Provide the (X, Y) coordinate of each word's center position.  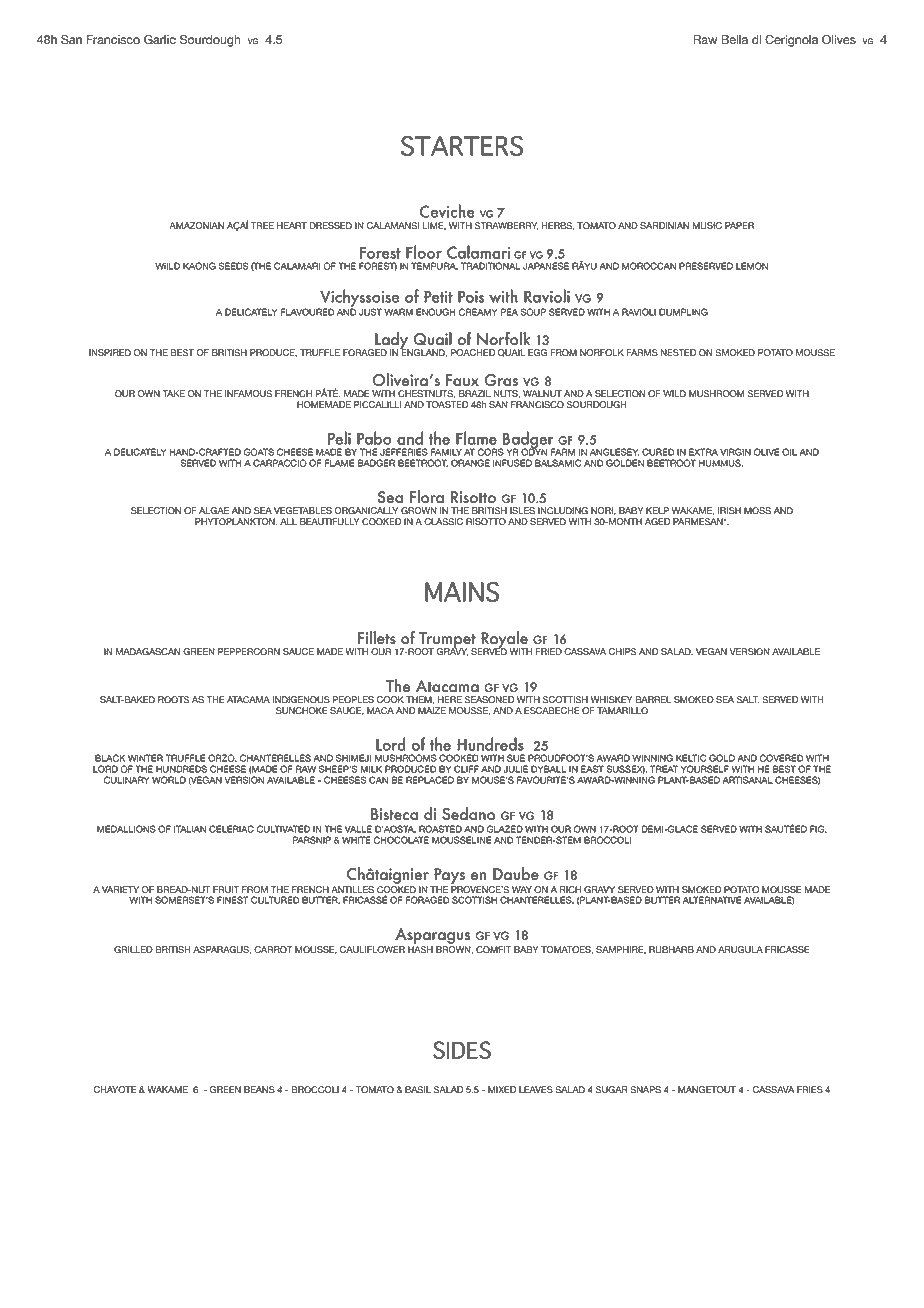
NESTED (678, 353)
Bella (734, 40)
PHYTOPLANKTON (236, 522)
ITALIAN (190, 829)
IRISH (729, 511)
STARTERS (462, 146)
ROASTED (440, 829)
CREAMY (478, 312)
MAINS (462, 592)
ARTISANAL (747, 780)
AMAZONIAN (196, 226)
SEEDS (234, 266)
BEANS (259, 1090)
